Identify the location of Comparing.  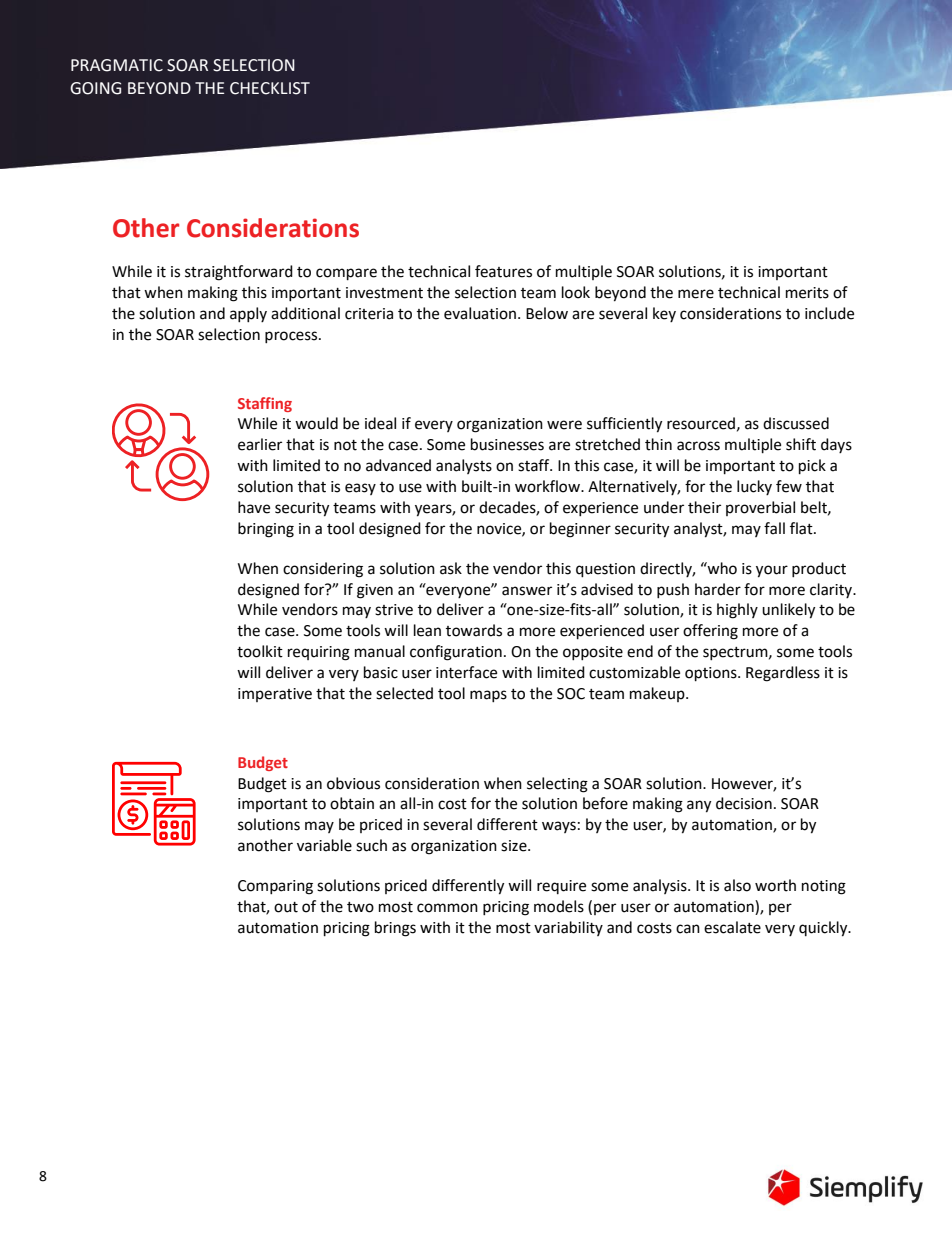
(275, 887).
